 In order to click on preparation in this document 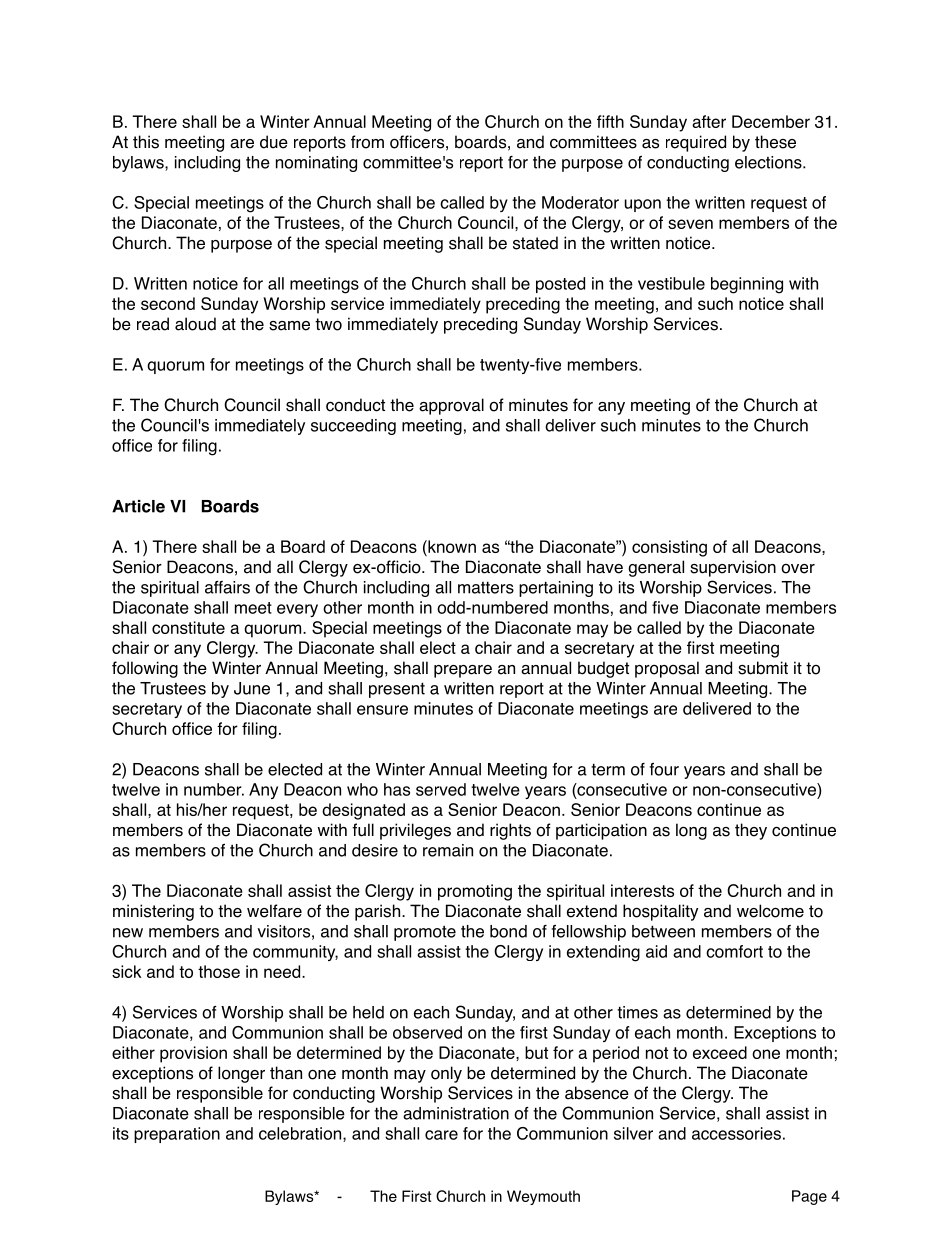, I will do `click(177, 1135)`.
